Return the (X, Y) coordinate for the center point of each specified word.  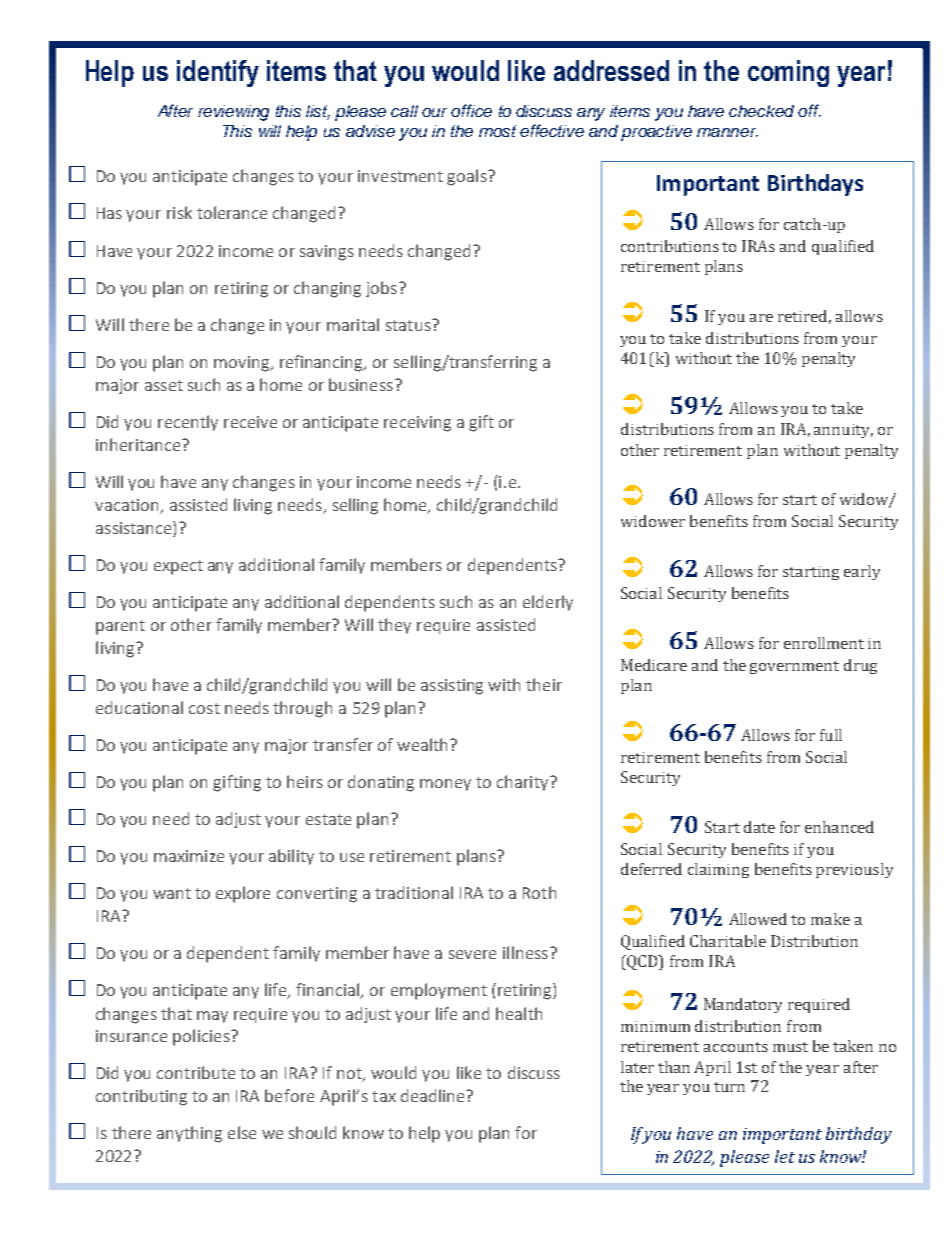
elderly (548, 603)
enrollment (824, 643)
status (409, 325)
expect (178, 567)
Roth (539, 892)
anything (189, 1134)
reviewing (233, 113)
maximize (189, 856)
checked (761, 111)
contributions (670, 246)
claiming (718, 870)
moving (243, 364)
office (471, 110)
